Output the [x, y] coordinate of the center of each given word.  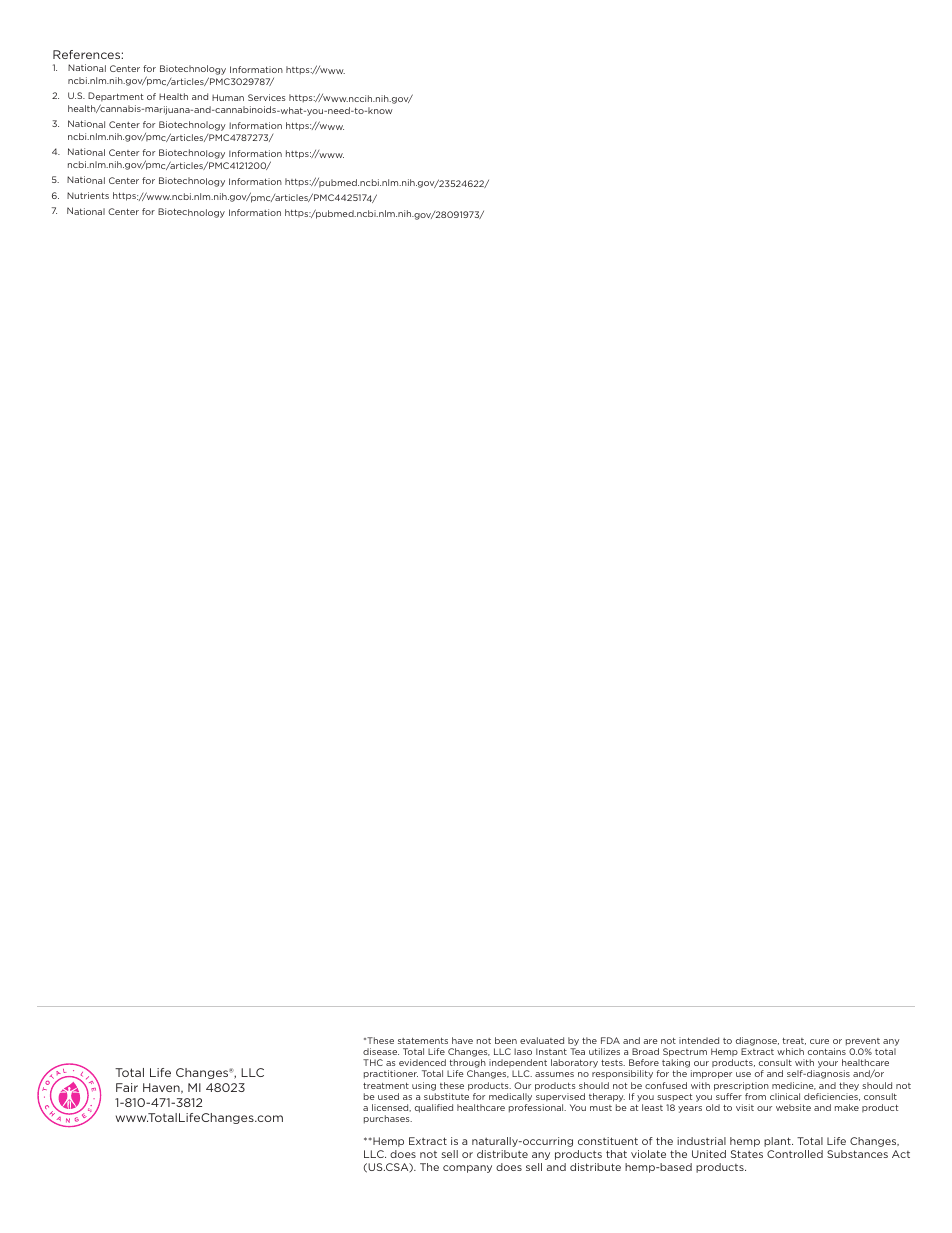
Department [116, 97]
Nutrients [88, 195]
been [506, 1040]
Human [228, 97]
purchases [388, 1119]
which [790, 1051]
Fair [127, 1087]
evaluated [542, 1040]
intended [699, 1040]
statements [423, 1041]
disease [381, 1051]
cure [819, 1041]
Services [267, 97]
